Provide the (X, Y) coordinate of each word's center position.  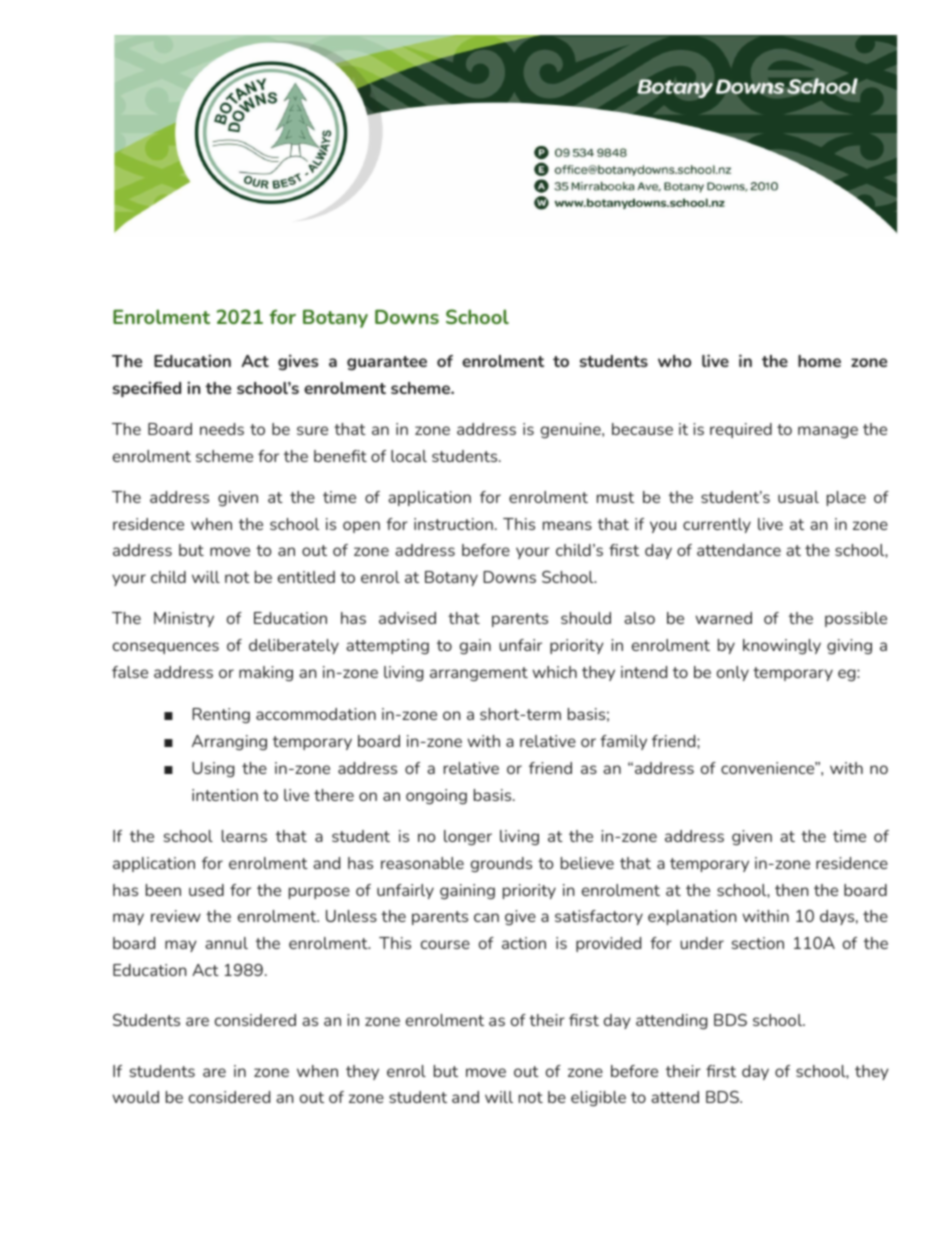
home (819, 361)
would (135, 1097)
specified (147, 389)
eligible (598, 1098)
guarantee (387, 363)
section (757, 943)
